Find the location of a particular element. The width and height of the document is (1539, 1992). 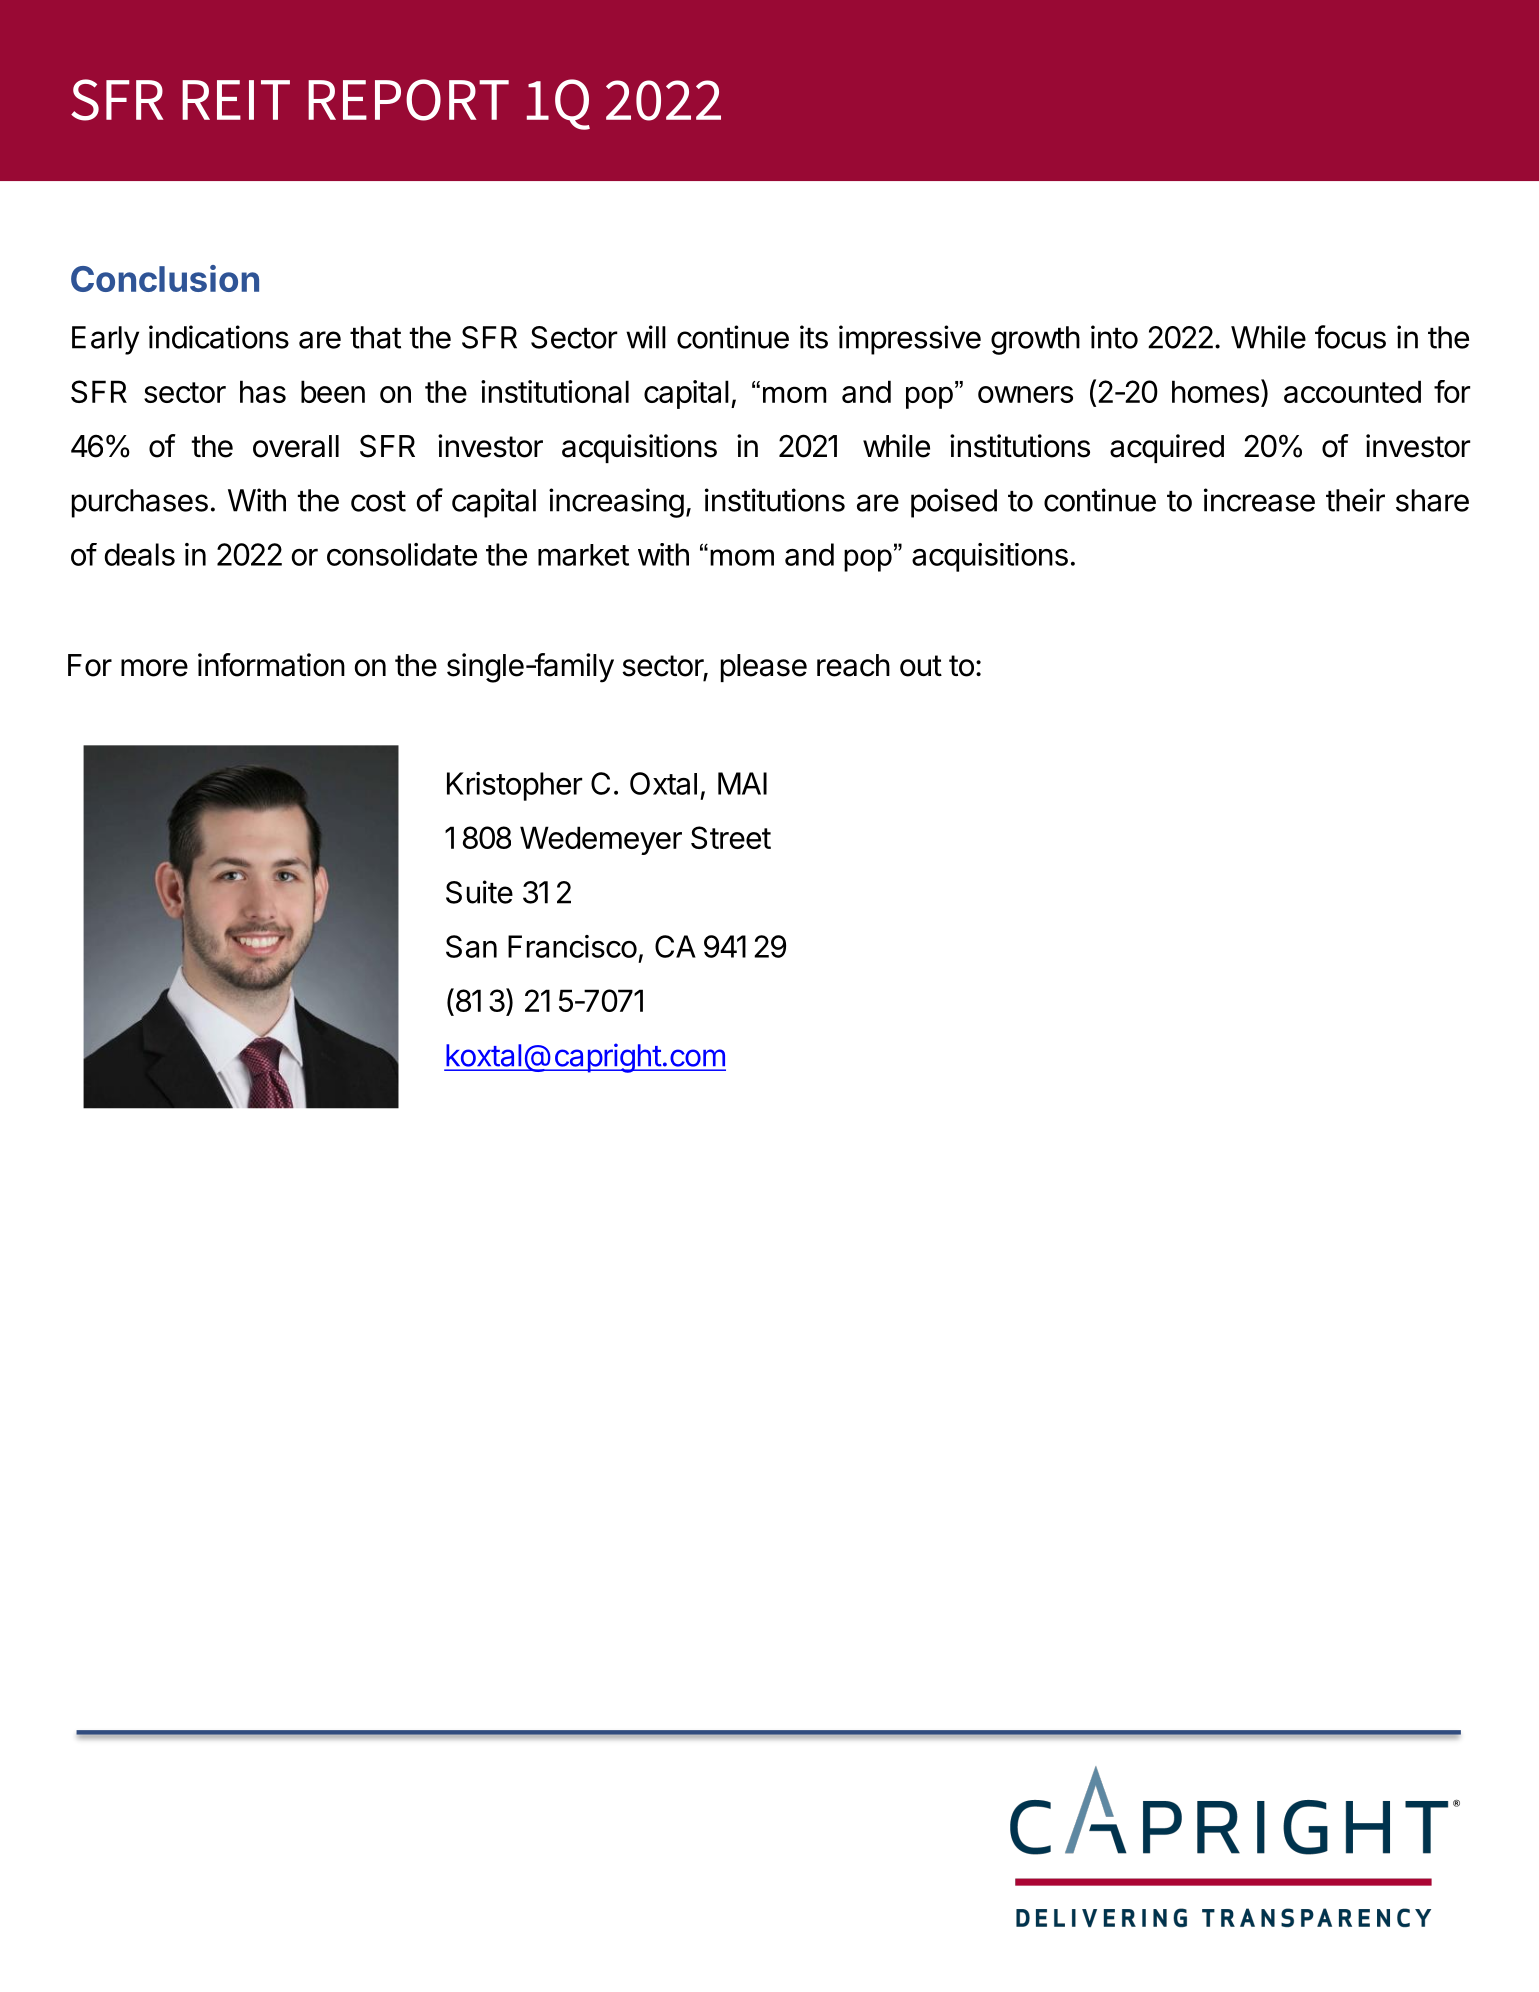

Street is located at coordinates (731, 837).
